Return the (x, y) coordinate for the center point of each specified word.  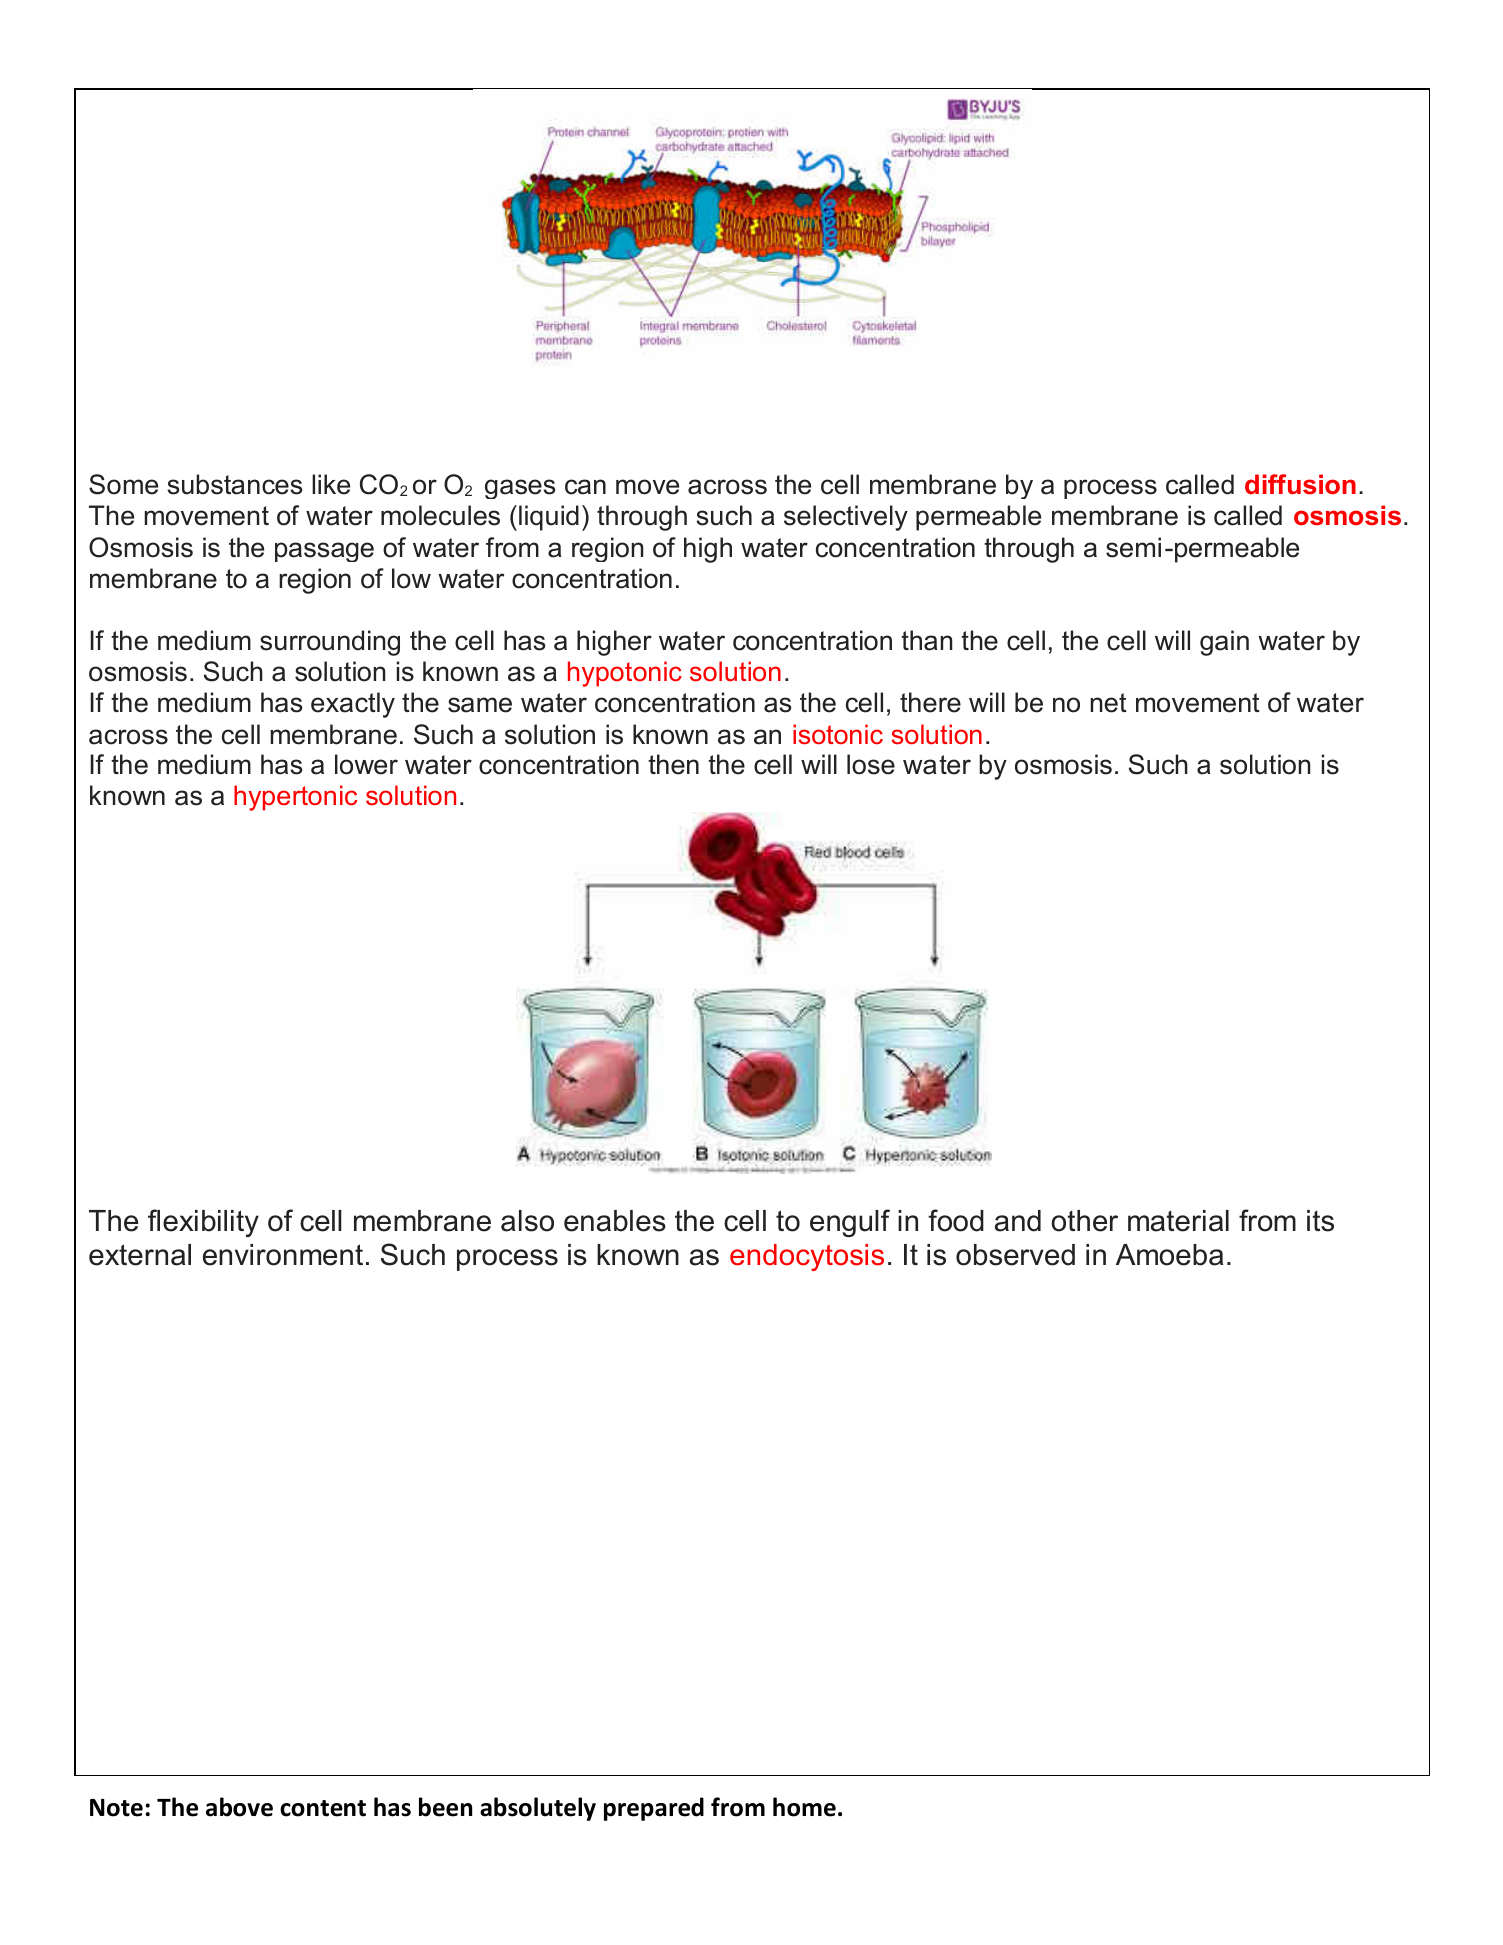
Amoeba (1169, 1255)
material (1178, 1221)
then (673, 764)
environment (283, 1255)
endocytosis (807, 1257)
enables (615, 1221)
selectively (846, 518)
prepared (654, 1809)
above (239, 1807)
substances (234, 484)
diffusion (1300, 484)
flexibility (203, 1223)
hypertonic (295, 798)
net (1108, 703)
